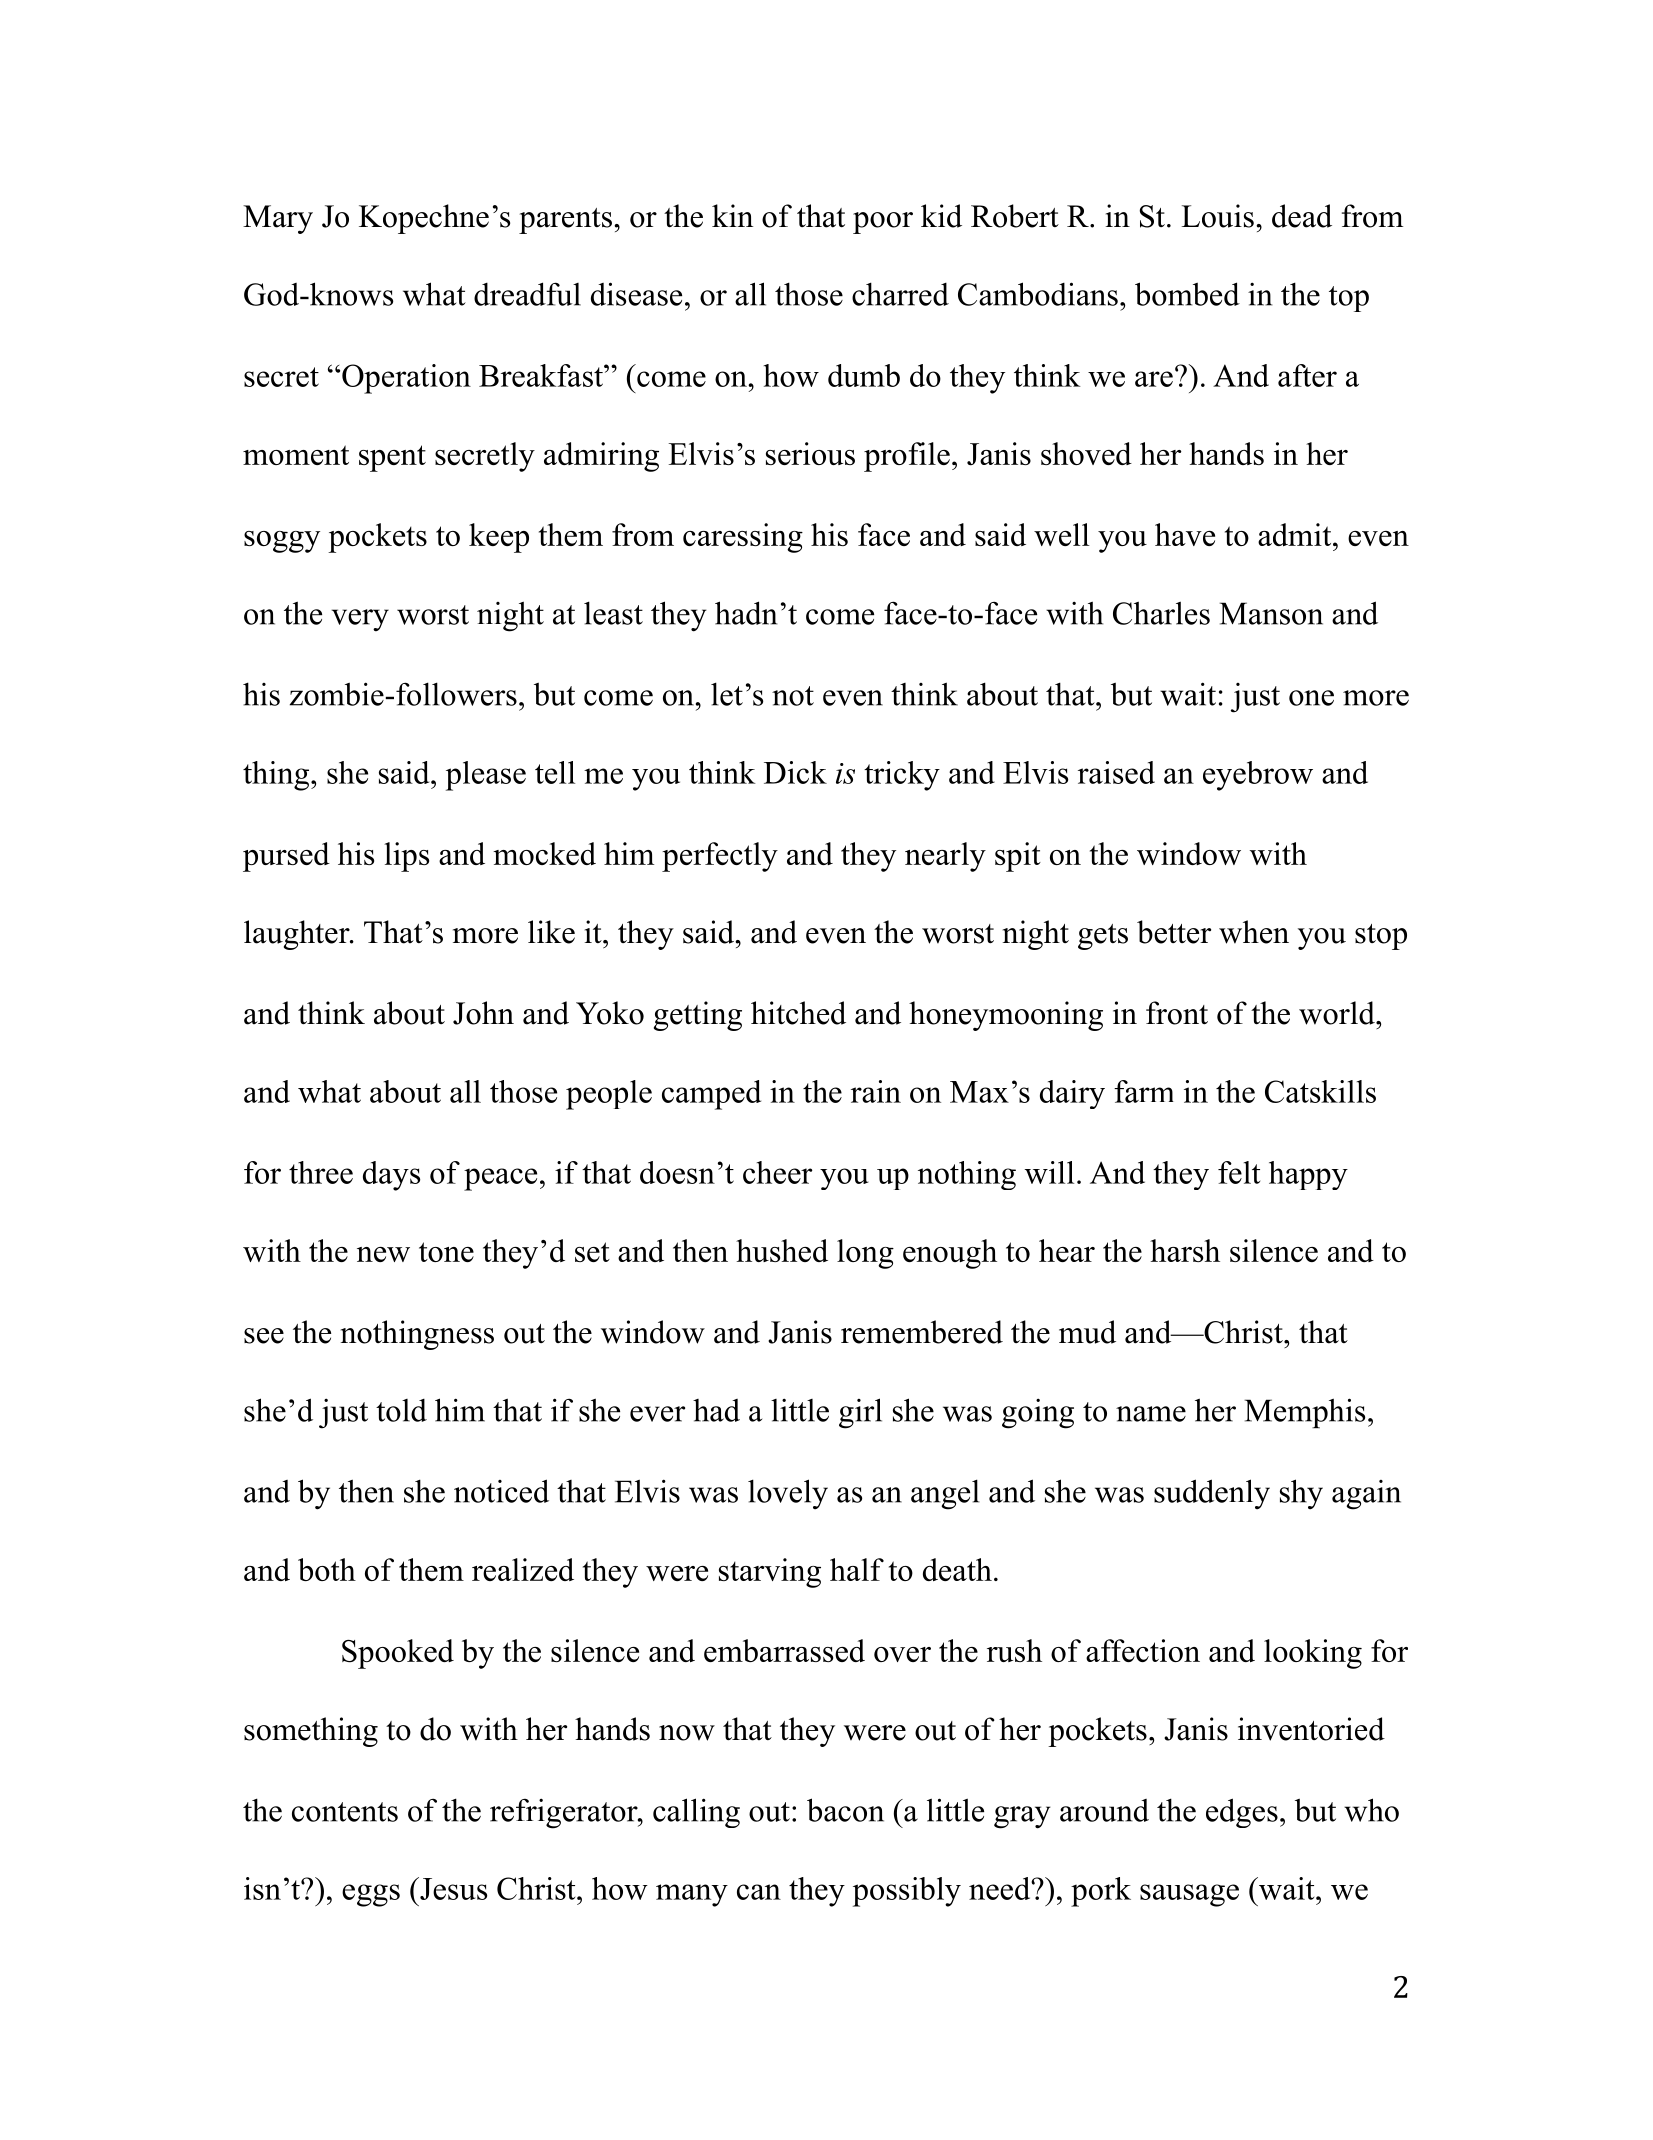 The height and width of the page is (2140, 1653). I want to click on bombed, so click(1187, 294).
